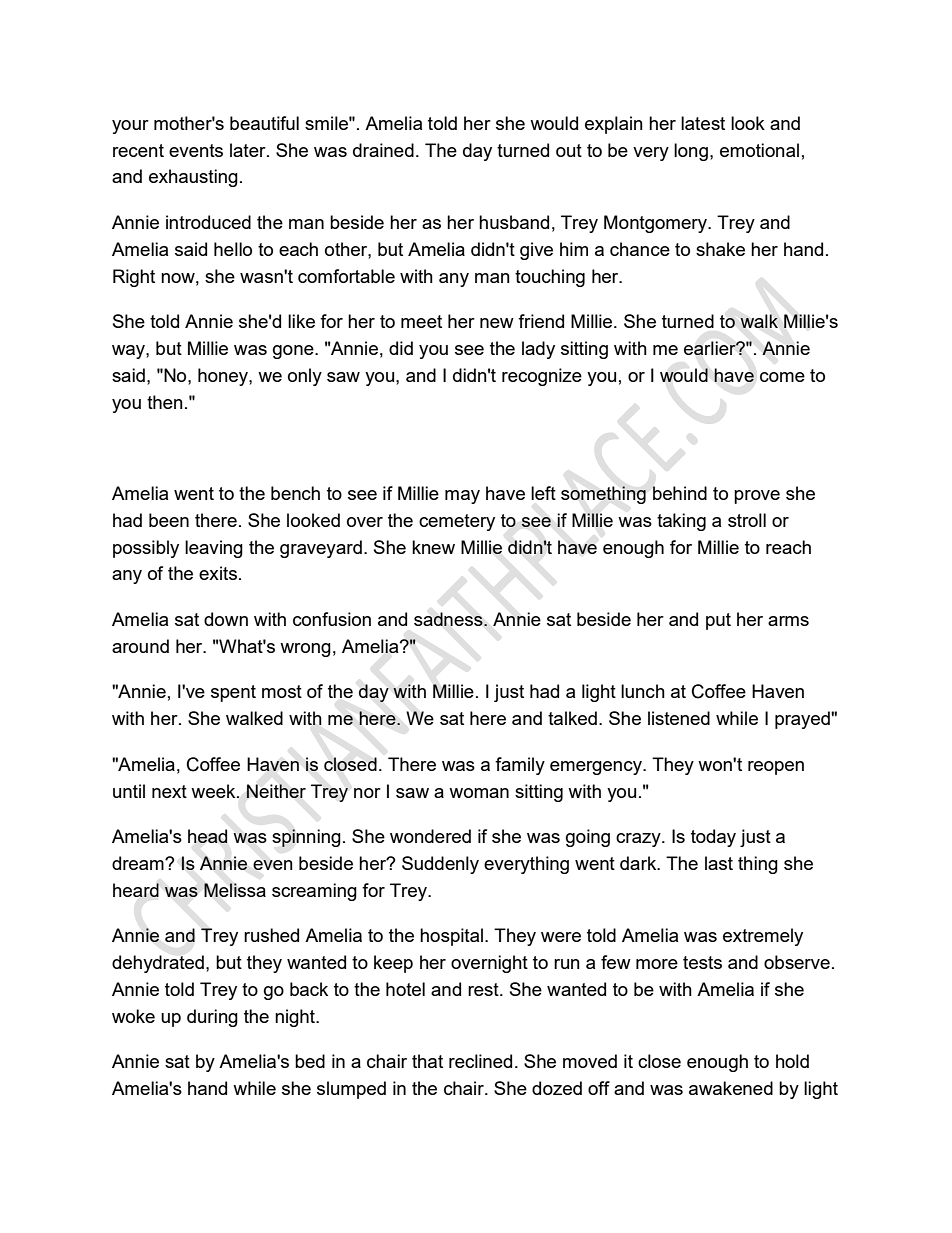 The height and width of the screenshot is (1233, 952). Describe the element at coordinates (383, 150) in the screenshot. I see `drained` at that location.
